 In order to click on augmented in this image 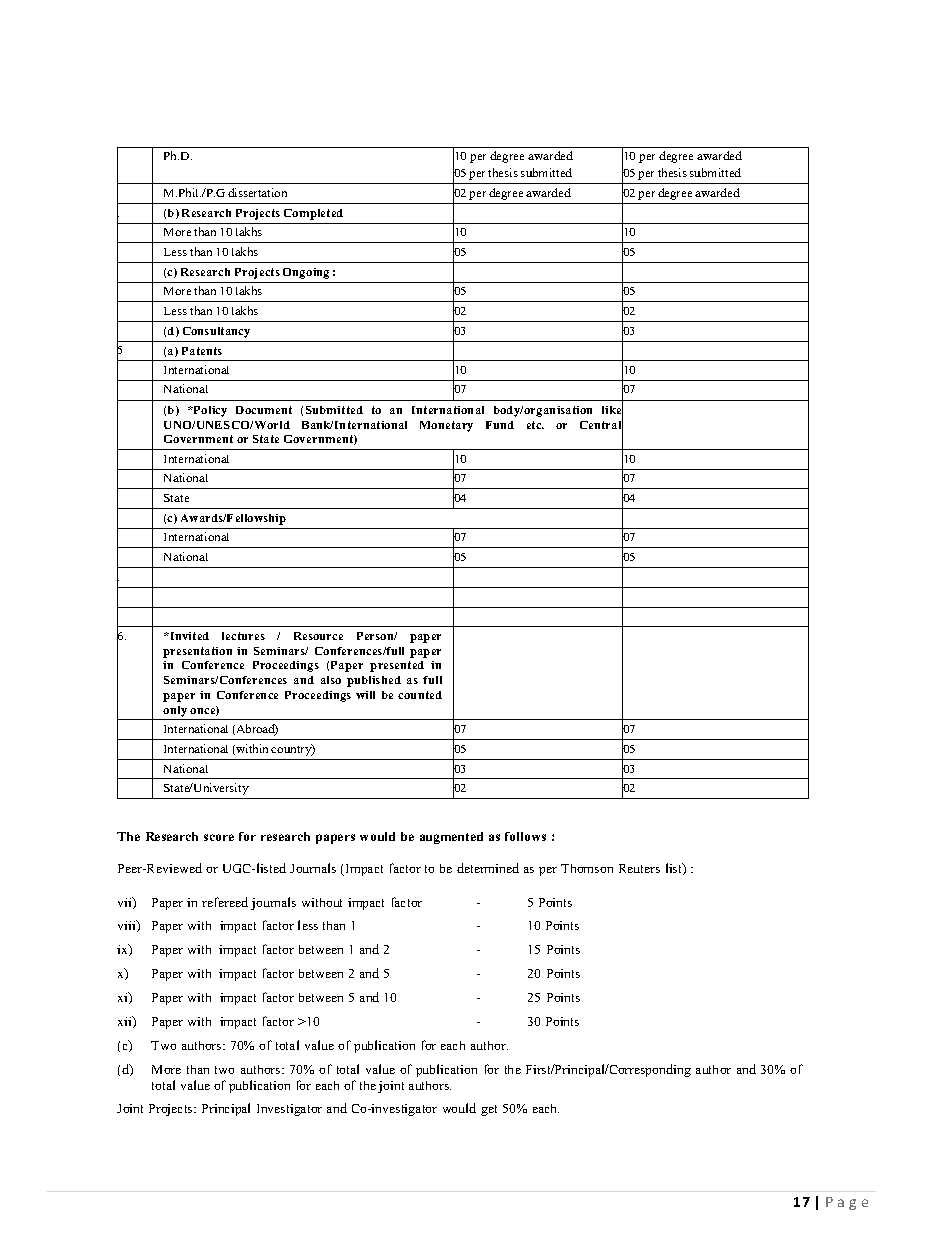, I will do `click(451, 838)`.
